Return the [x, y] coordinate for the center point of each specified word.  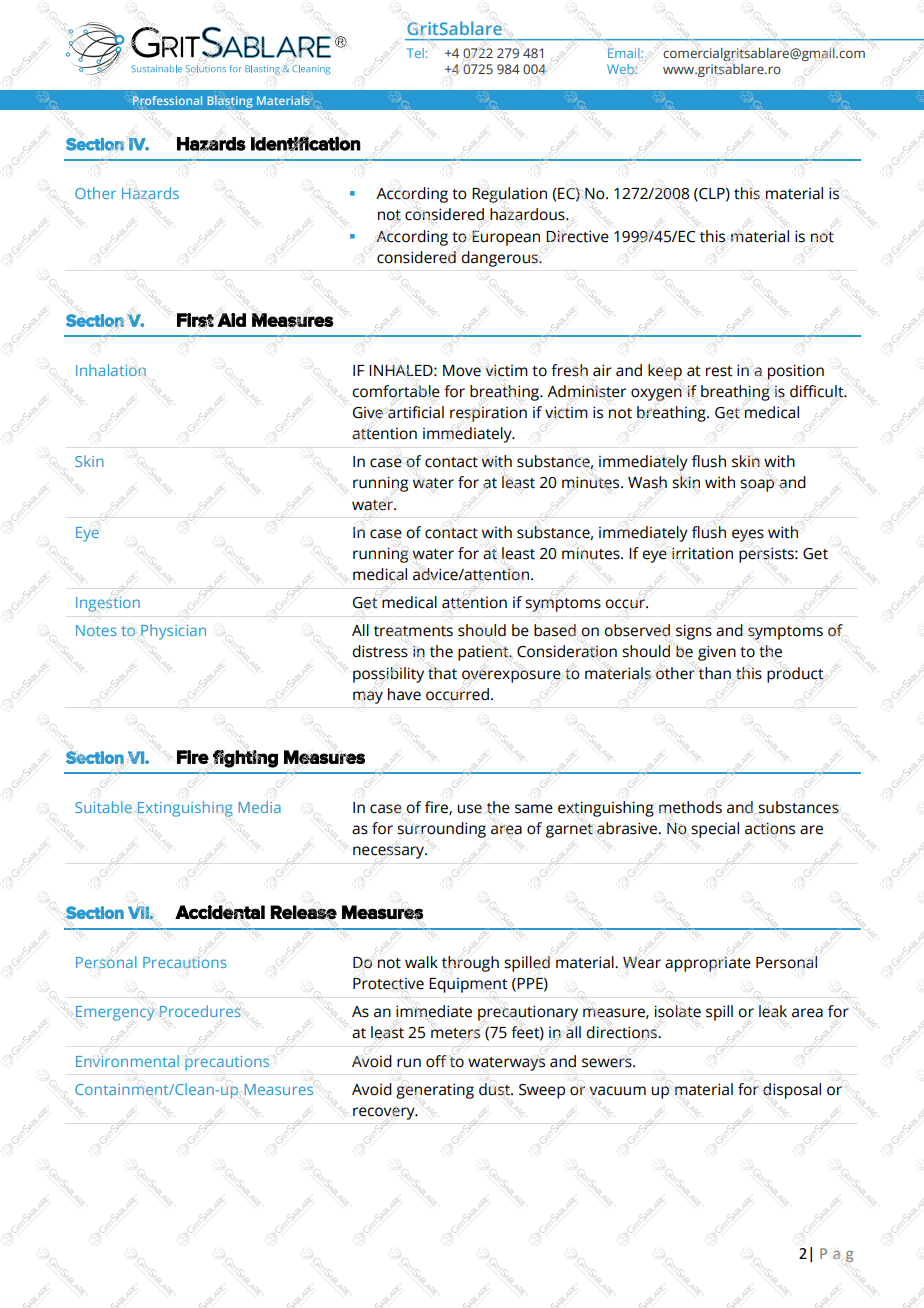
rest [719, 371]
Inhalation [111, 370]
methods [690, 807]
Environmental [127, 1061]
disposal [792, 1091]
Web [621, 69]
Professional [167, 101]
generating [435, 1091]
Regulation [509, 195]
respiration [488, 414]
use [469, 809]
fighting [245, 759]
